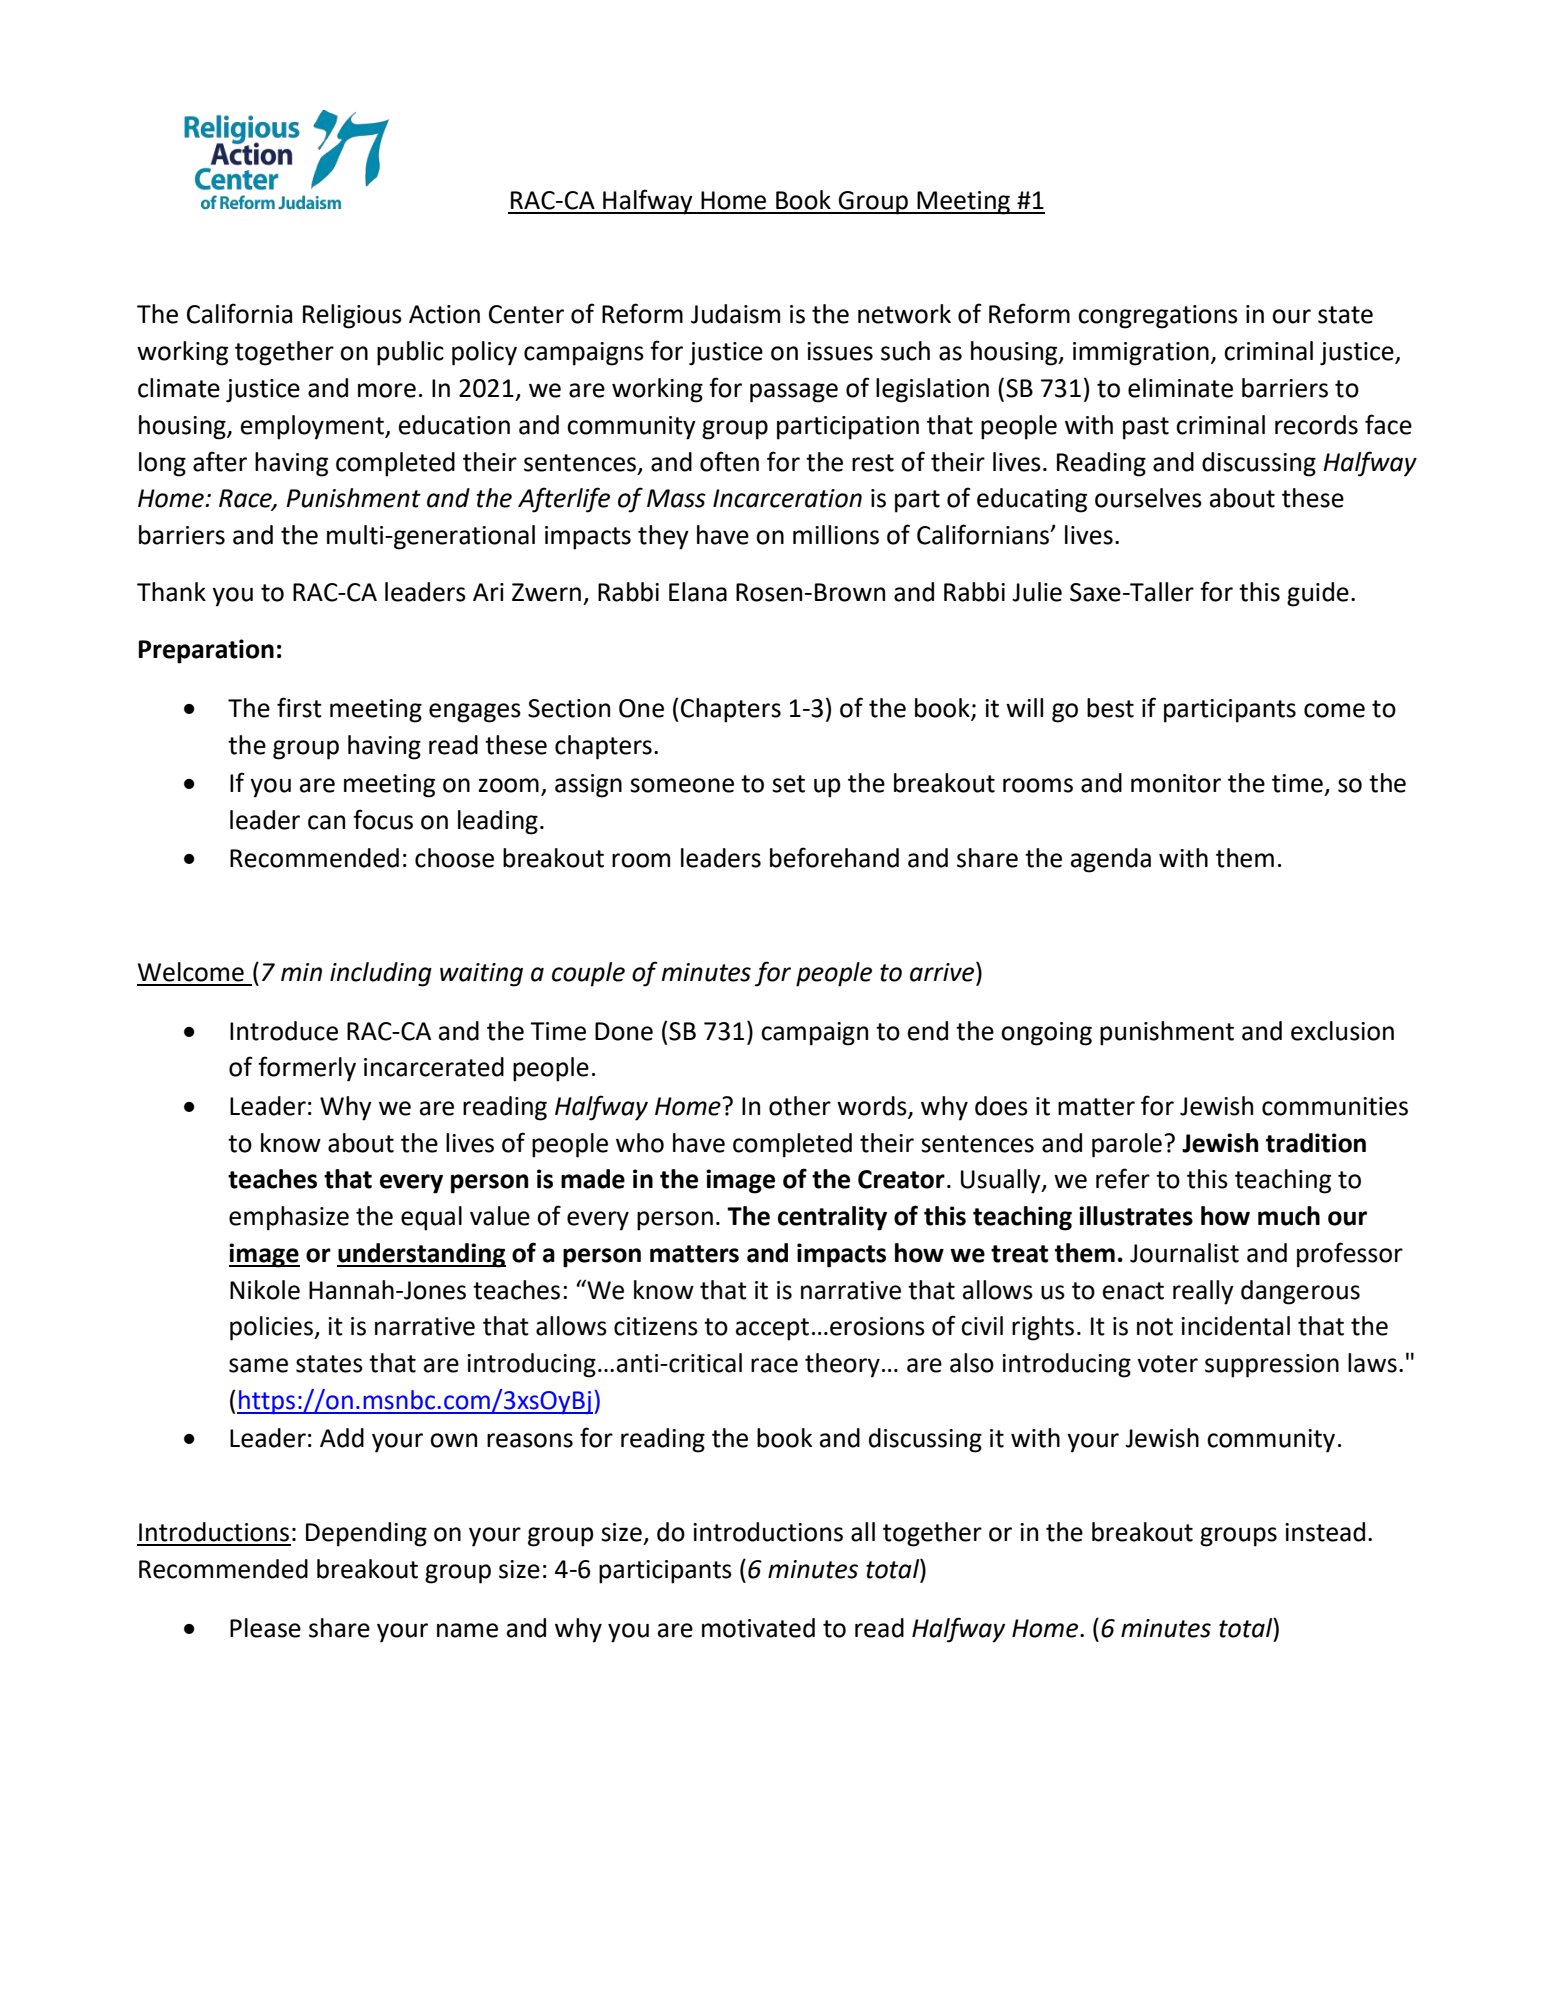 Image resolution: width=1554 pixels, height=2010 pixels. I want to click on beforehand, so click(834, 857).
